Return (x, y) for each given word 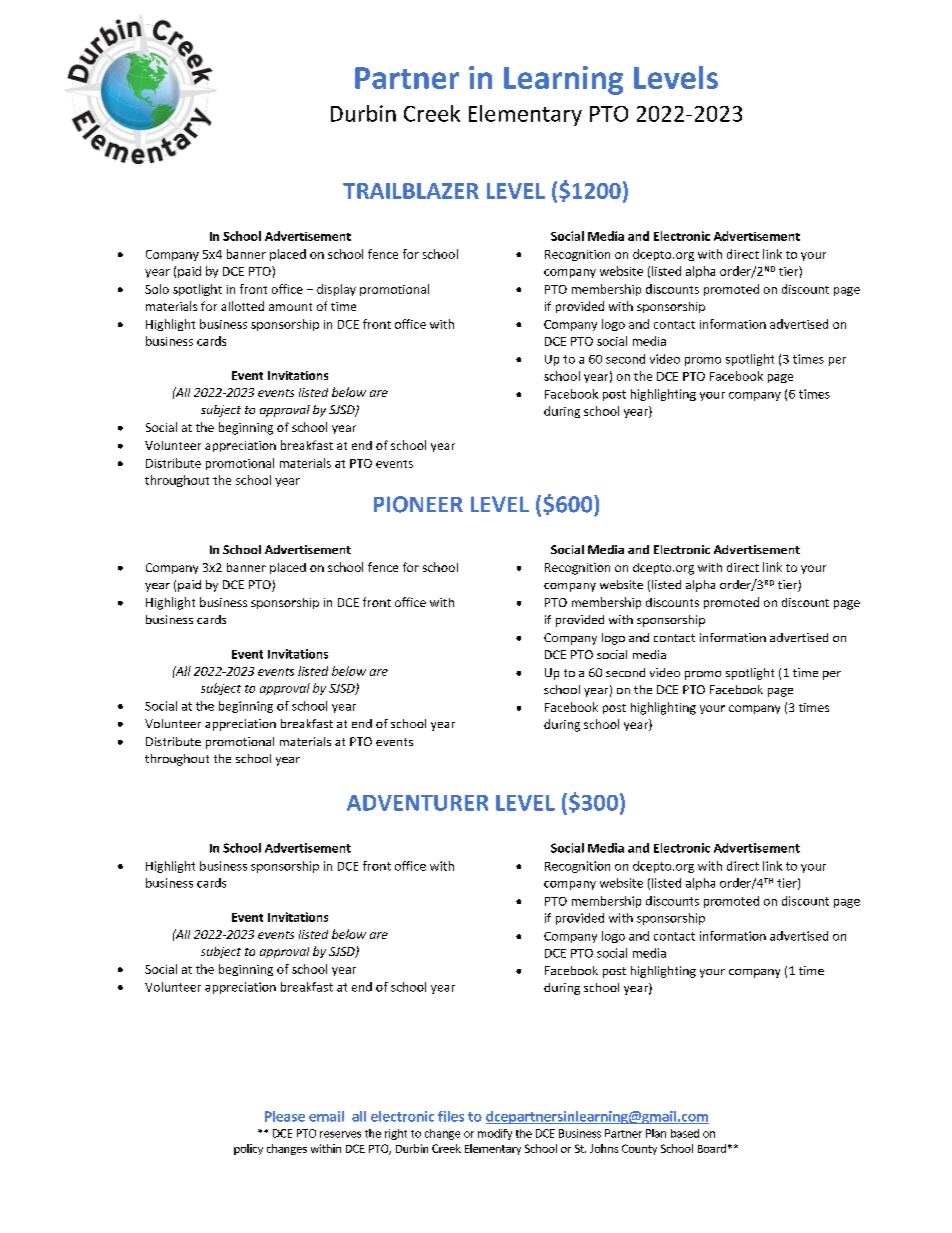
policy (248, 1149)
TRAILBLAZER (411, 191)
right (396, 1134)
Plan (656, 1133)
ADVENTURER (417, 803)
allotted (242, 306)
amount (290, 307)
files (451, 1116)
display (336, 290)
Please (285, 1116)
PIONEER (418, 504)
